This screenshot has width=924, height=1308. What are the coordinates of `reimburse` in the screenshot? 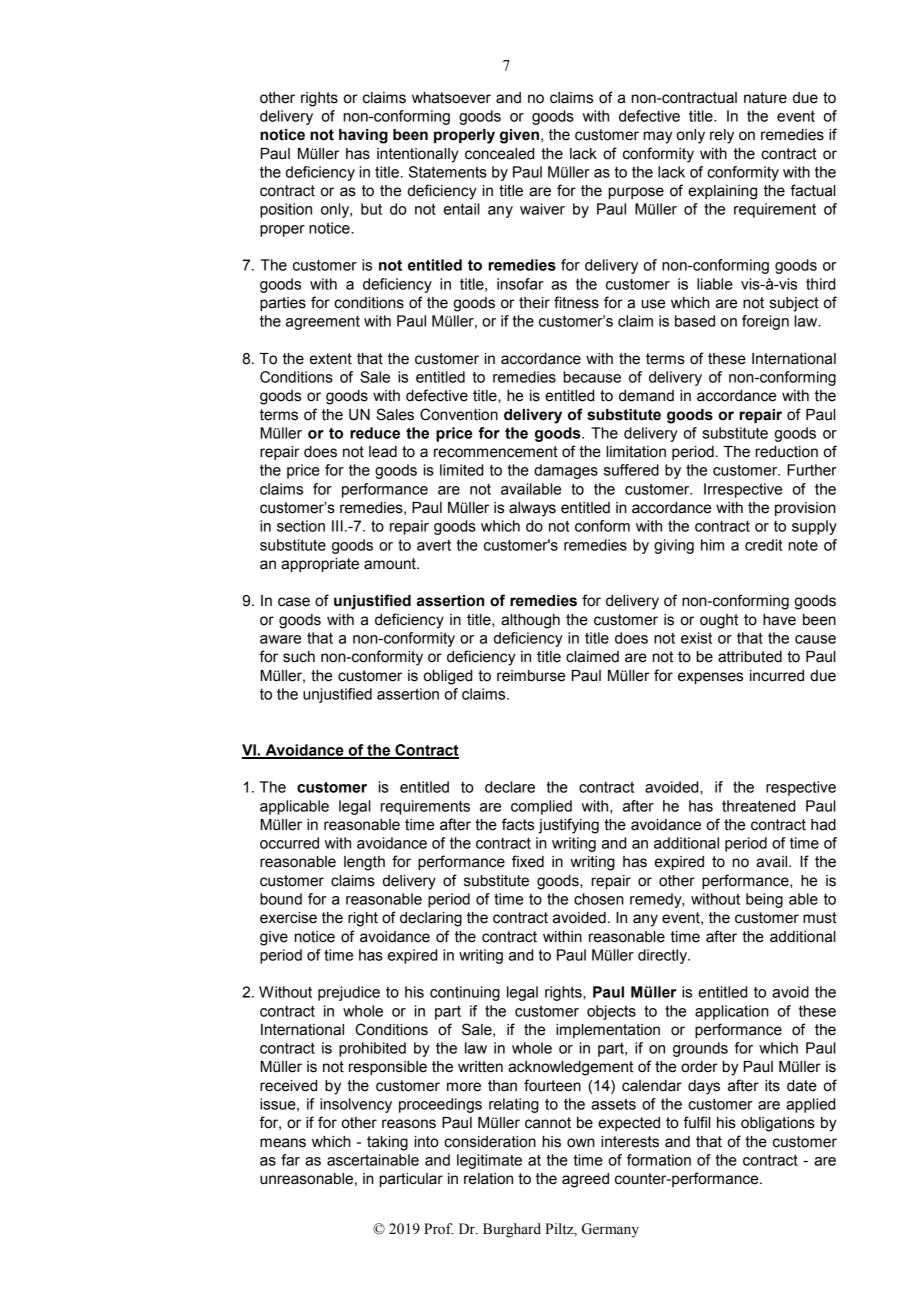 It's located at (531, 676).
